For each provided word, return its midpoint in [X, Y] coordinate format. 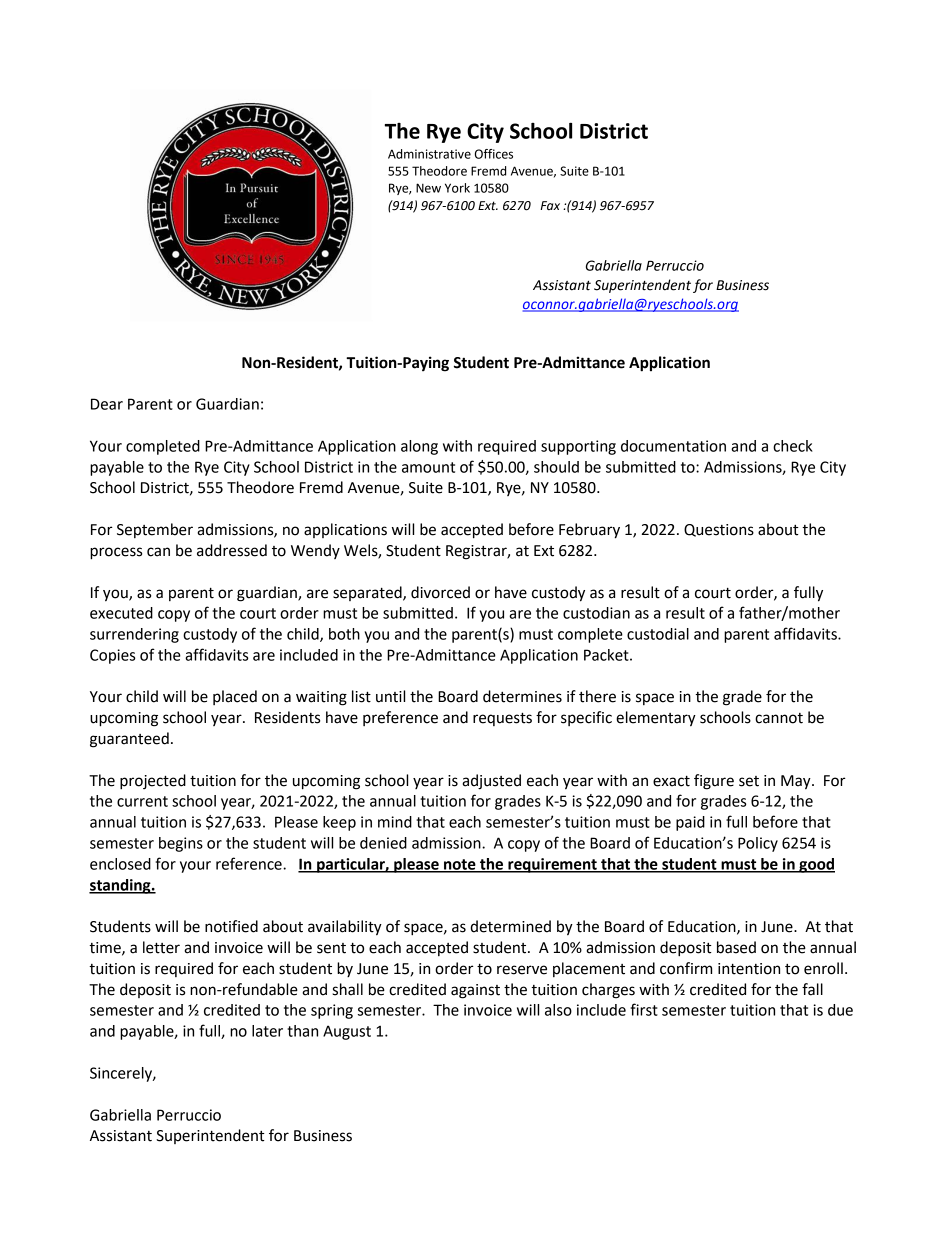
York [457, 188]
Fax [550, 205]
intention [749, 969]
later [267, 1031]
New [428, 188]
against [475, 991]
